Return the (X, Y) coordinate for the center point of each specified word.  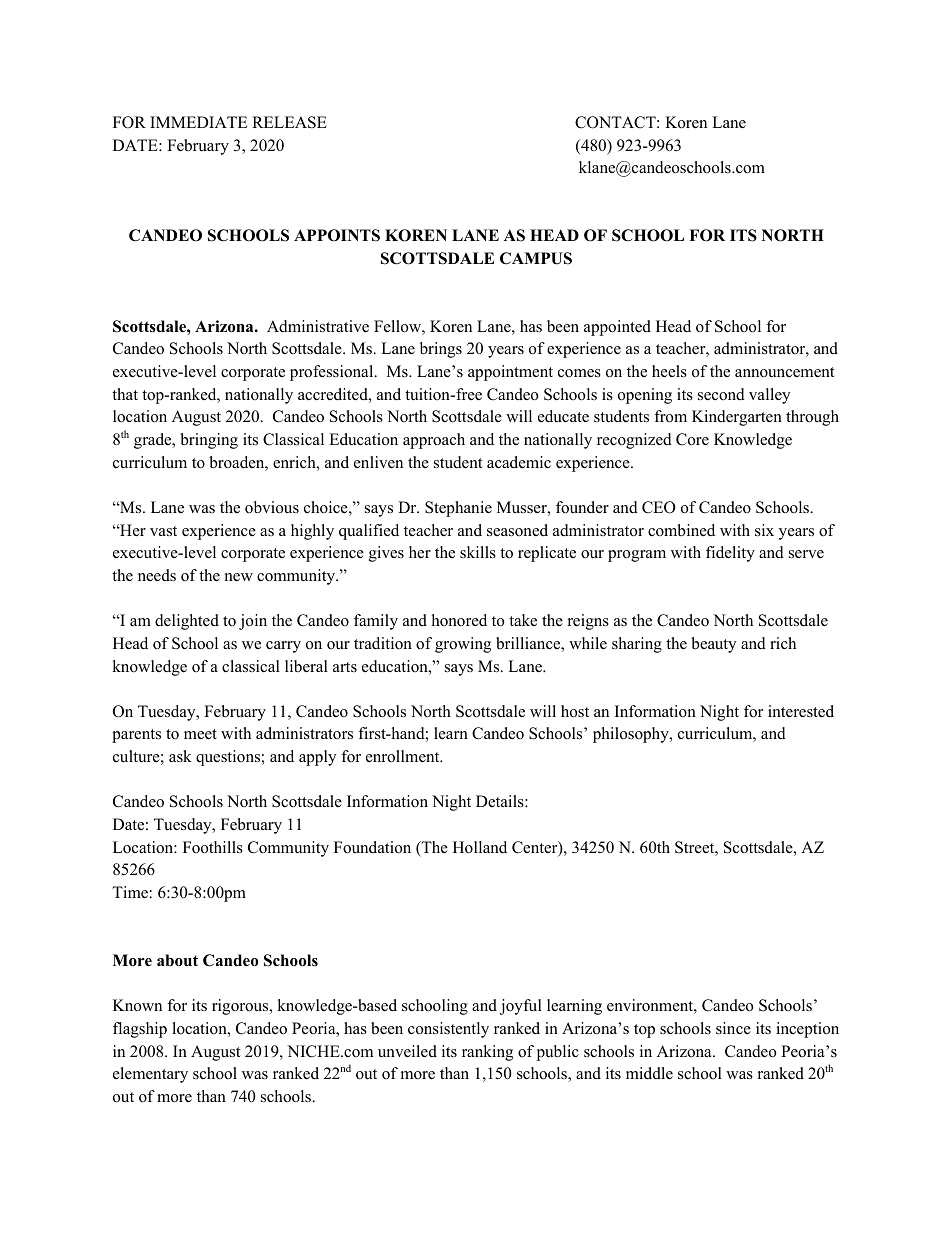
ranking (487, 1053)
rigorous (241, 1007)
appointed (617, 328)
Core (692, 439)
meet (200, 734)
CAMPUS (536, 258)
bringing (209, 441)
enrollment (404, 756)
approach (434, 441)
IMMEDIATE (198, 122)
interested (801, 711)
